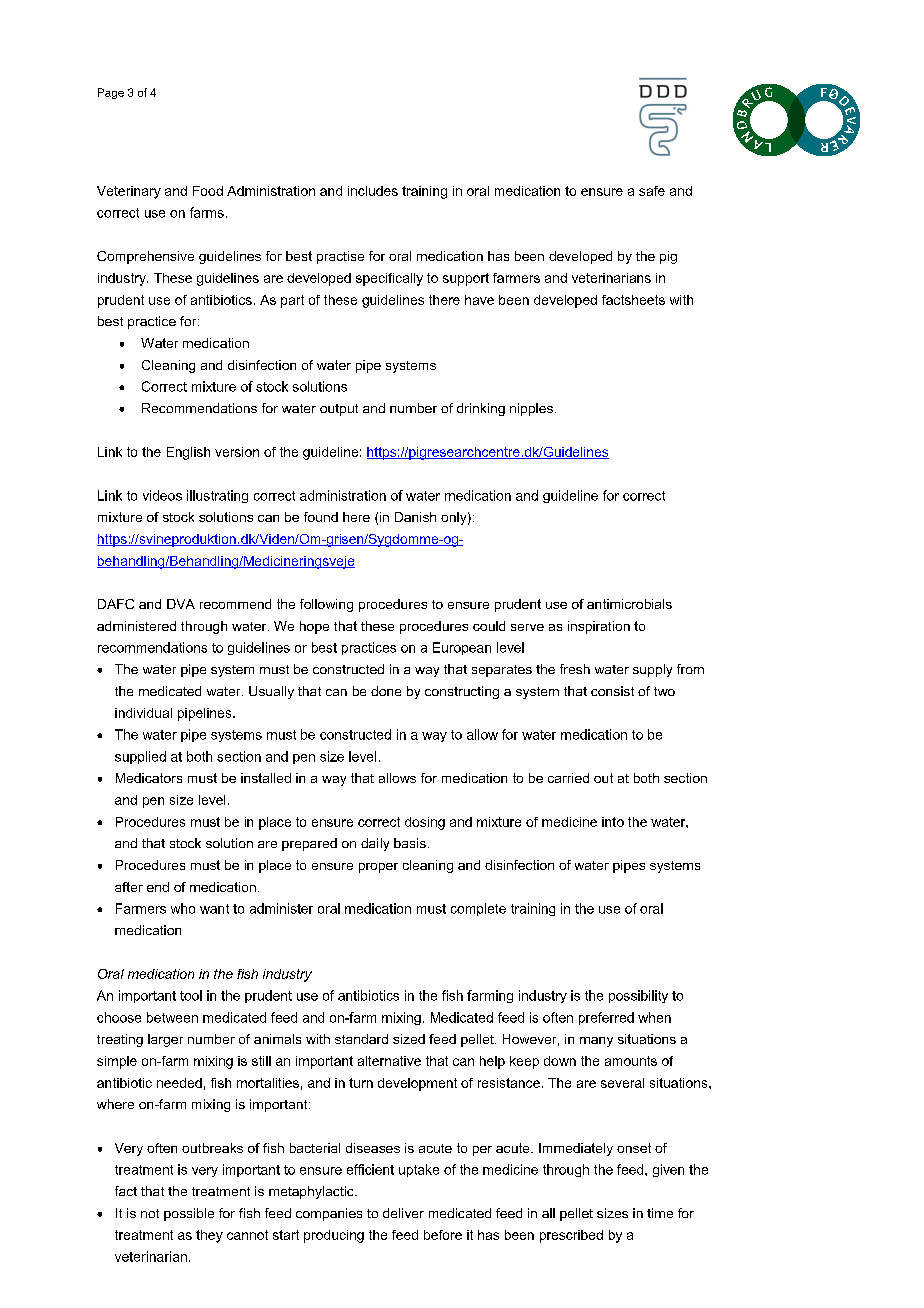  I want to click on Food, so click(208, 191).
